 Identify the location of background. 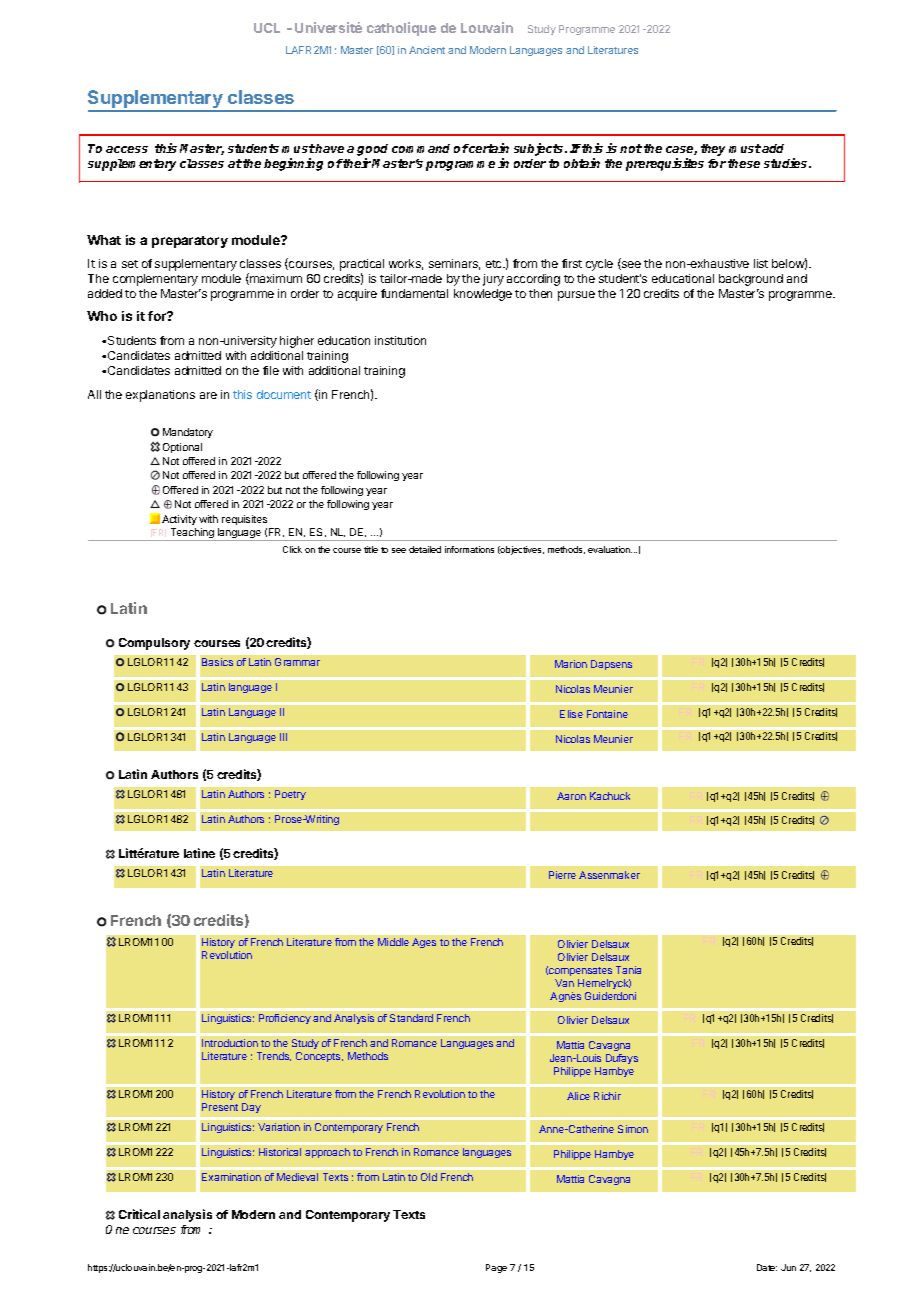
(751, 280).
